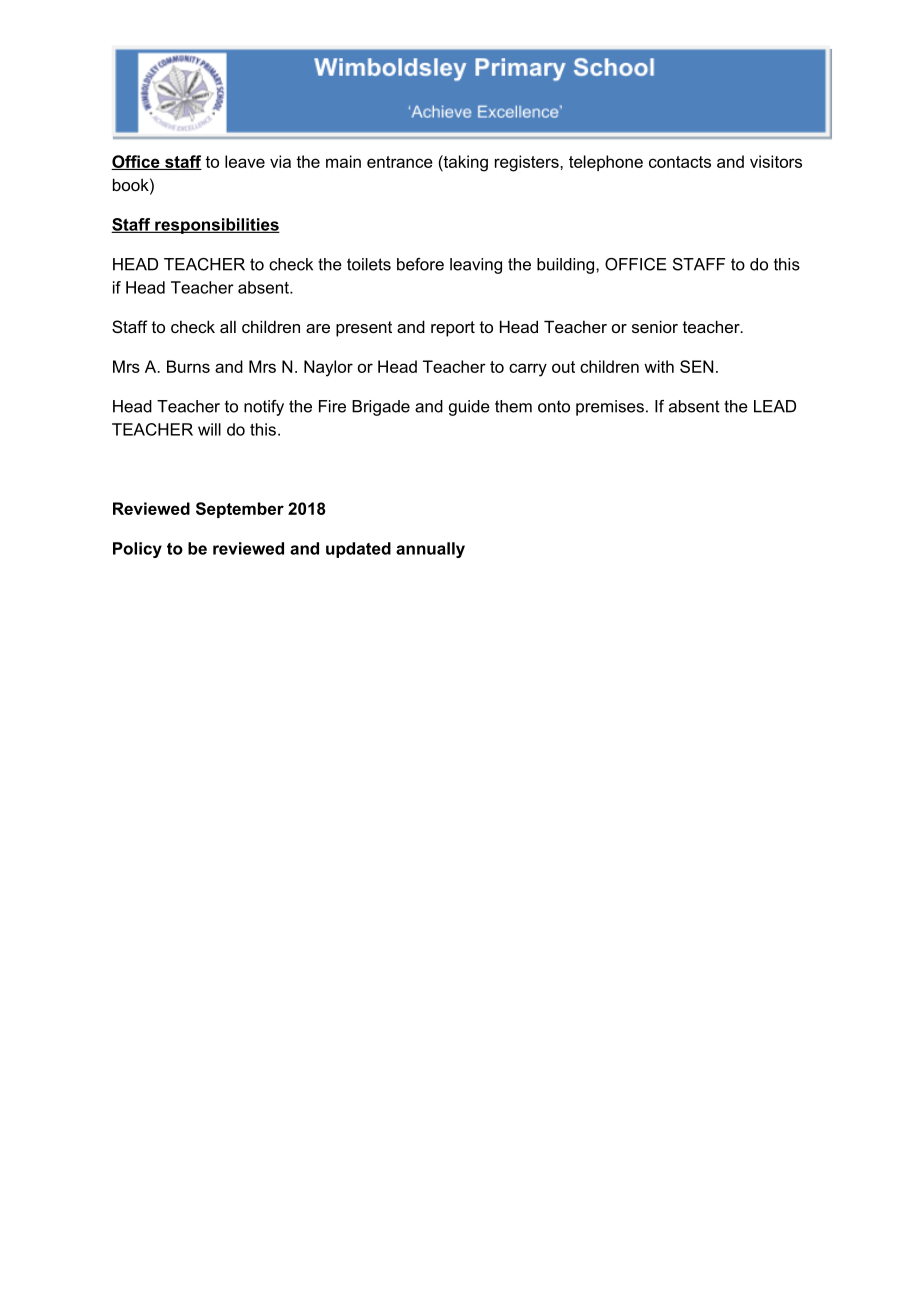 The image size is (924, 1308). What do you see at coordinates (137, 550) in the screenshot?
I see `Policy` at bounding box center [137, 550].
